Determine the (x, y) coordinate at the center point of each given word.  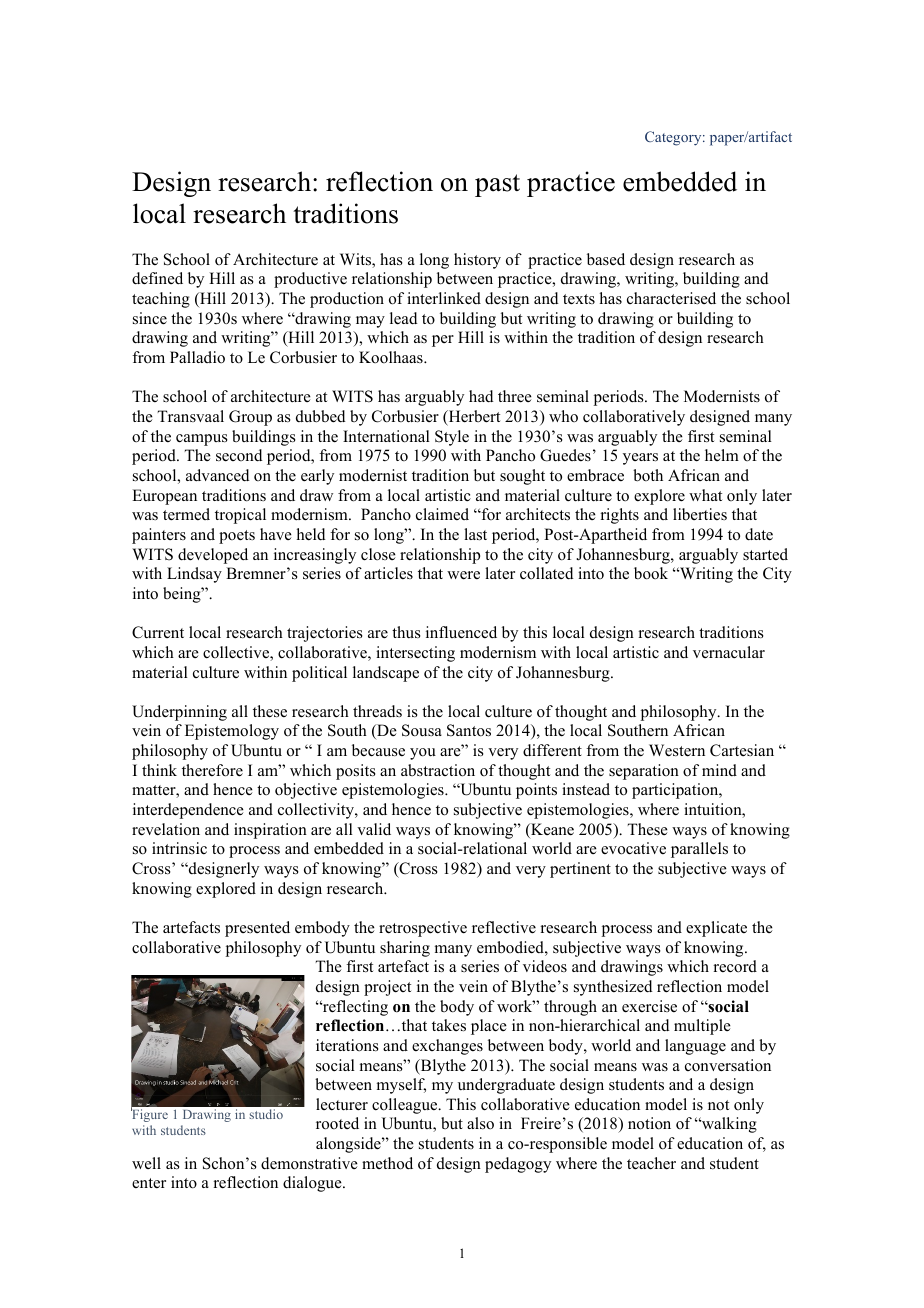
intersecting (415, 654)
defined (157, 278)
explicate (716, 929)
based (606, 259)
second (239, 455)
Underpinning (179, 713)
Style (452, 438)
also (480, 1123)
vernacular (729, 652)
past (497, 185)
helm (722, 455)
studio (266, 1114)
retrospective (423, 929)
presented (257, 929)
